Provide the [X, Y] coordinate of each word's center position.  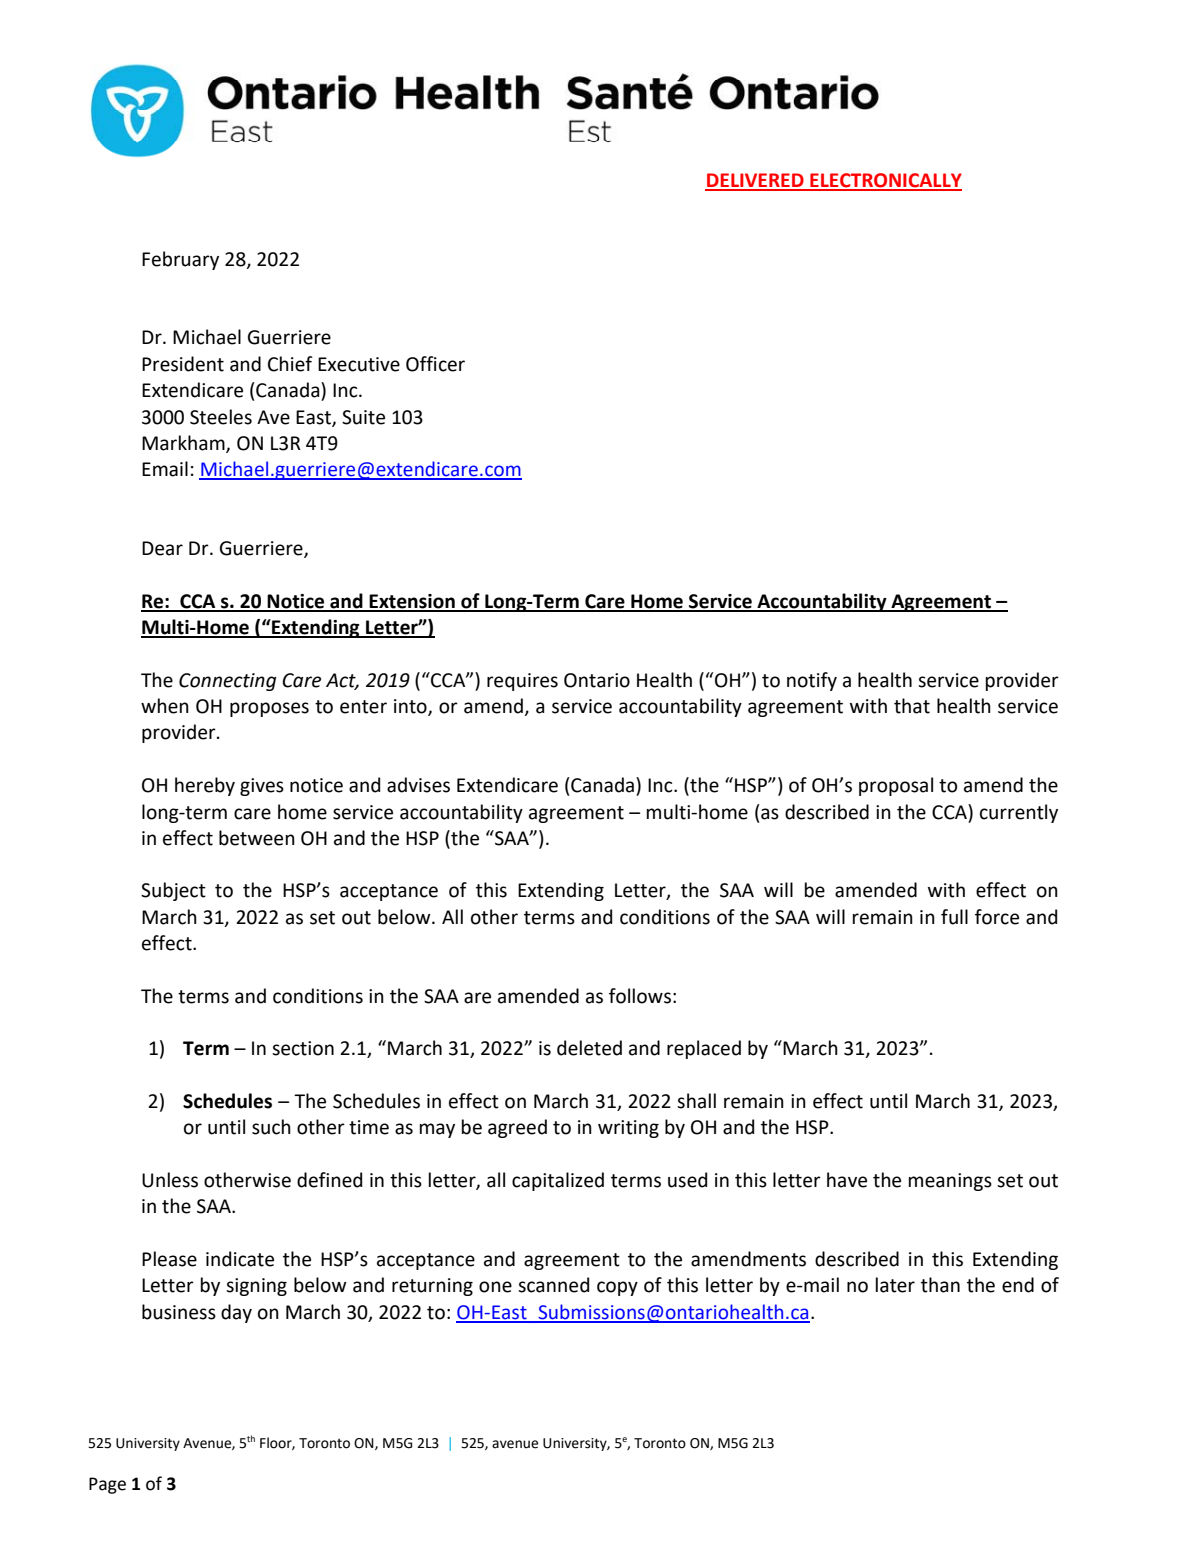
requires [522, 682]
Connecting [227, 682]
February [180, 260]
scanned [553, 1285]
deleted [589, 1048]
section [303, 1048]
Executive [359, 364]
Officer [435, 364]
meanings [950, 1182]
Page [107, 1485]
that [912, 706]
